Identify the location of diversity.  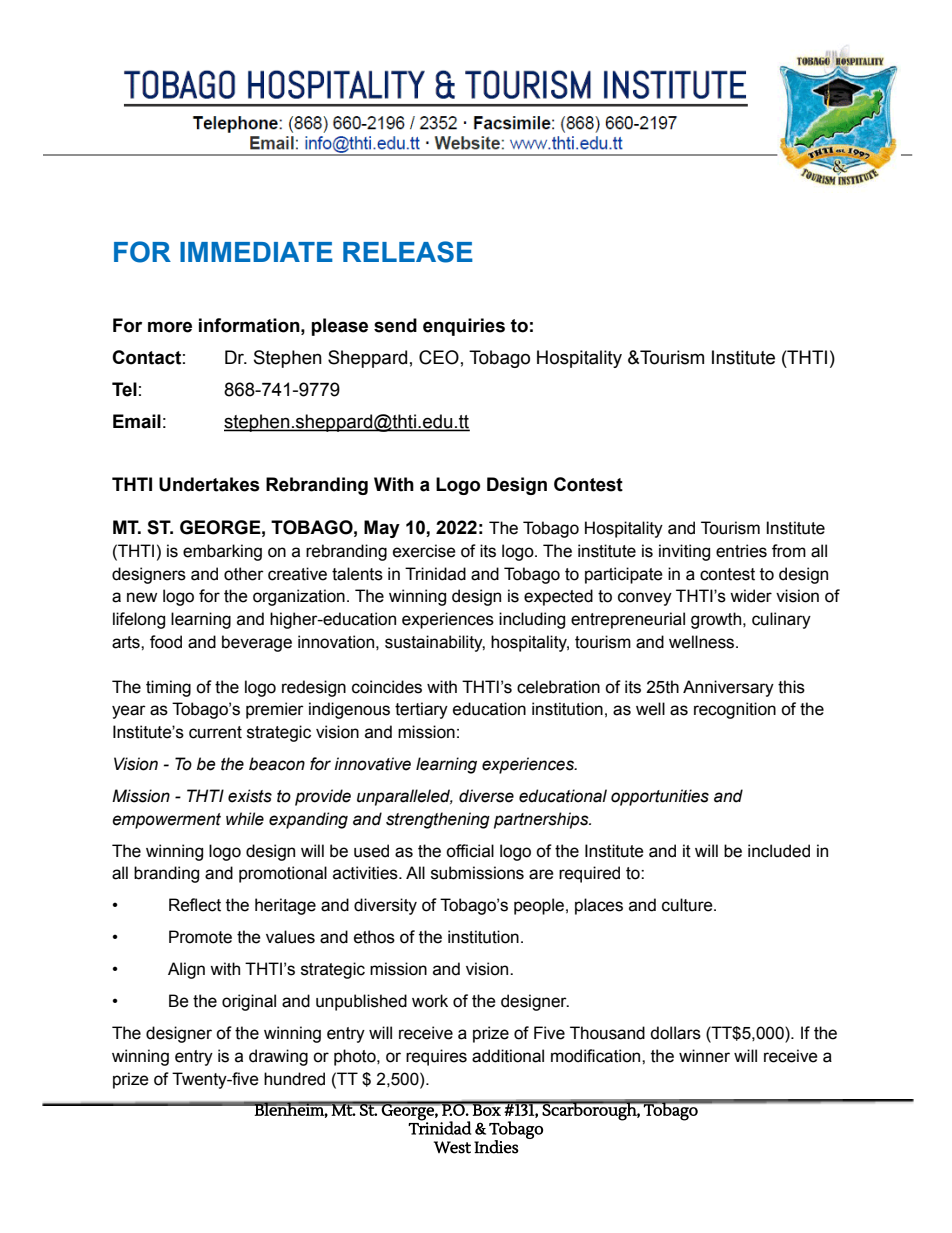
(385, 906).
